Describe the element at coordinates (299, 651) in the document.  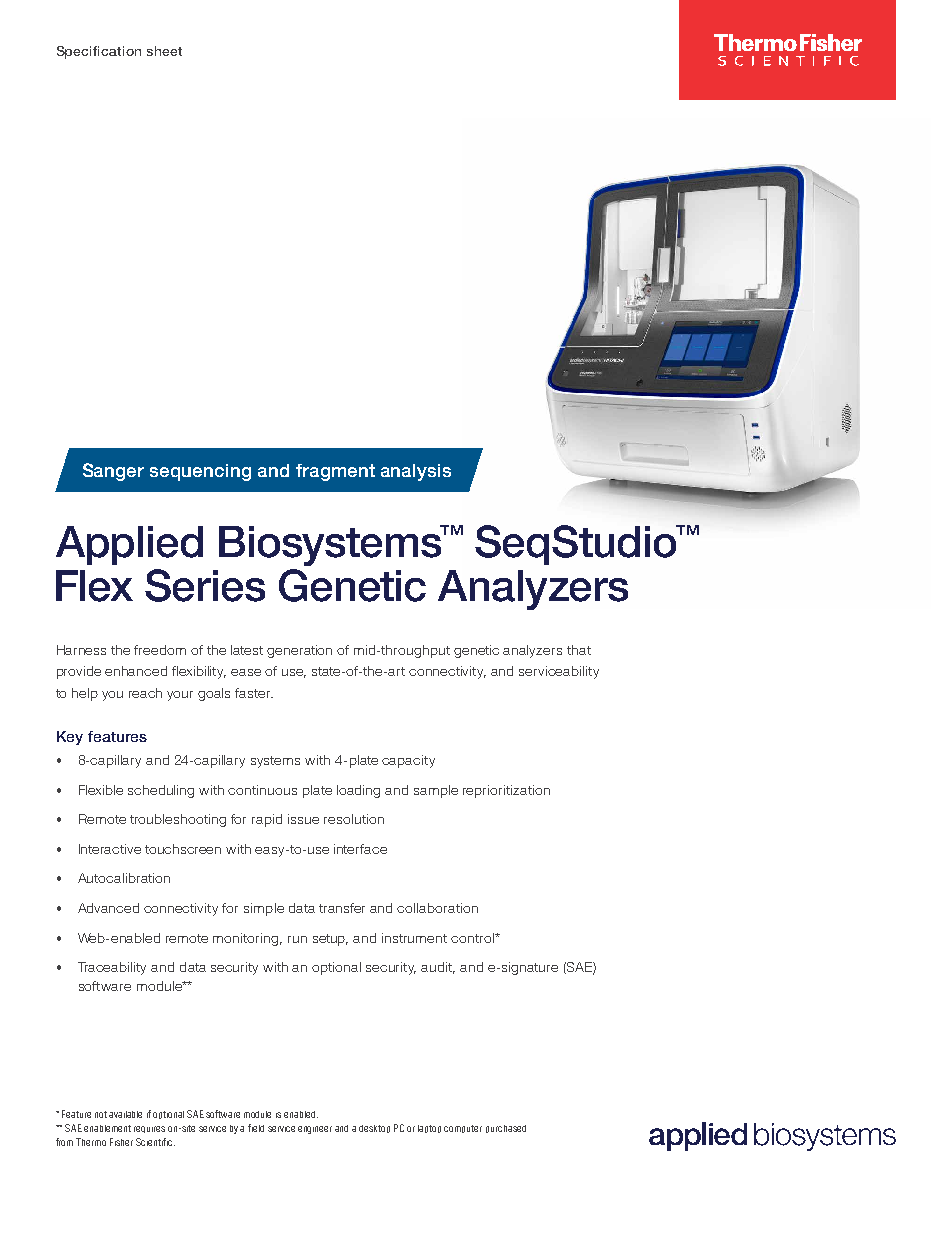
I see `generation` at that location.
